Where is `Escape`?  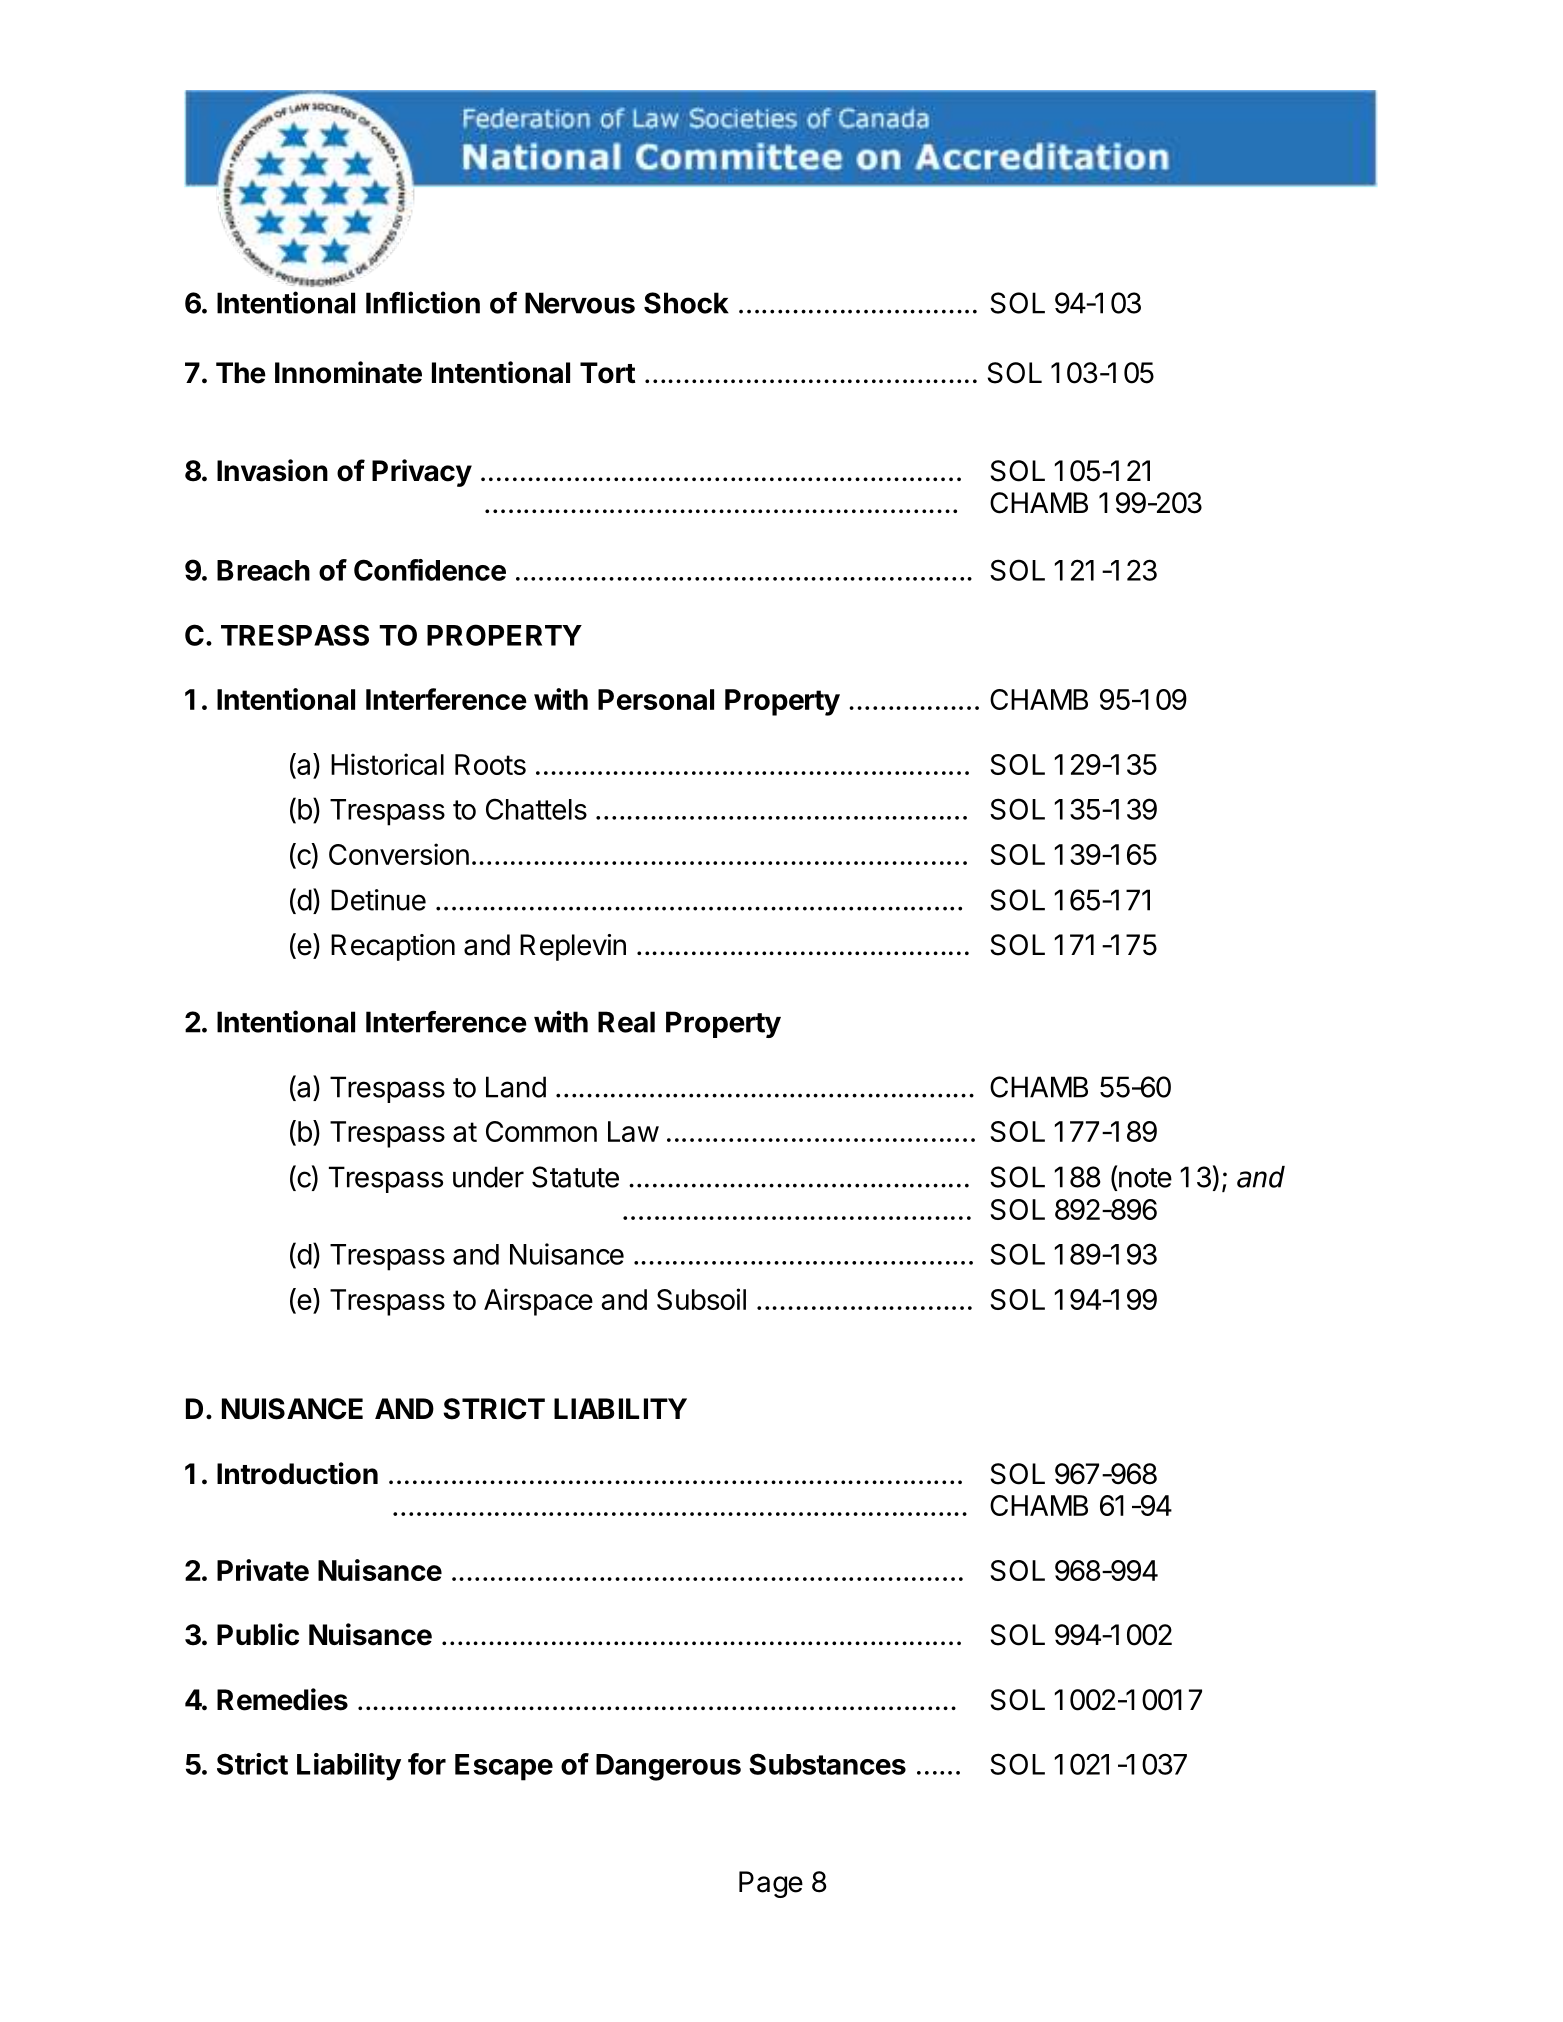
Escape is located at coordinates (504, 1767).
